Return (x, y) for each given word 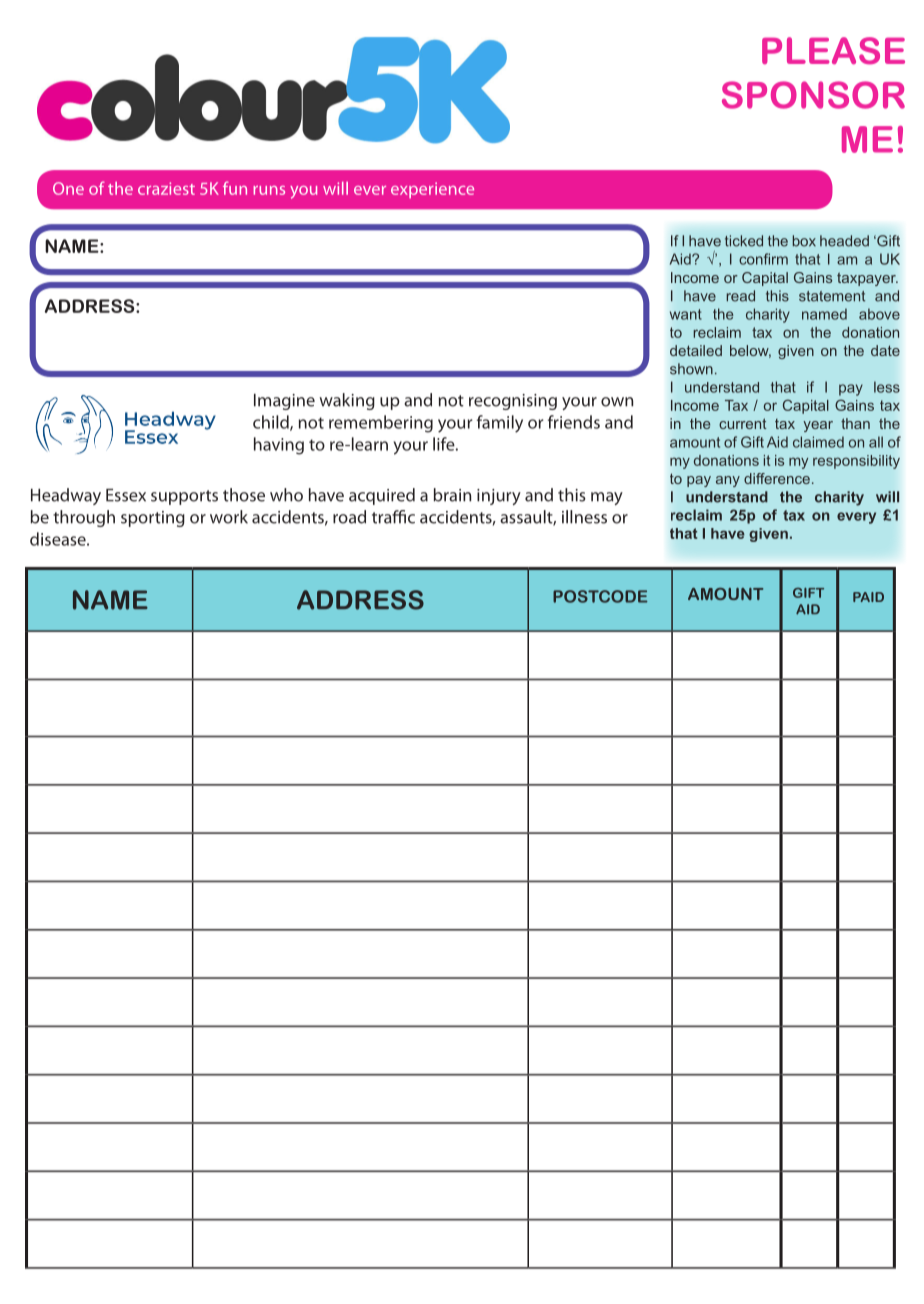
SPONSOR (813, 95)
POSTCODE (600, 596)
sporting (153, 519)
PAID (868, 597)
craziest (166, 188)
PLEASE (833, 51)
